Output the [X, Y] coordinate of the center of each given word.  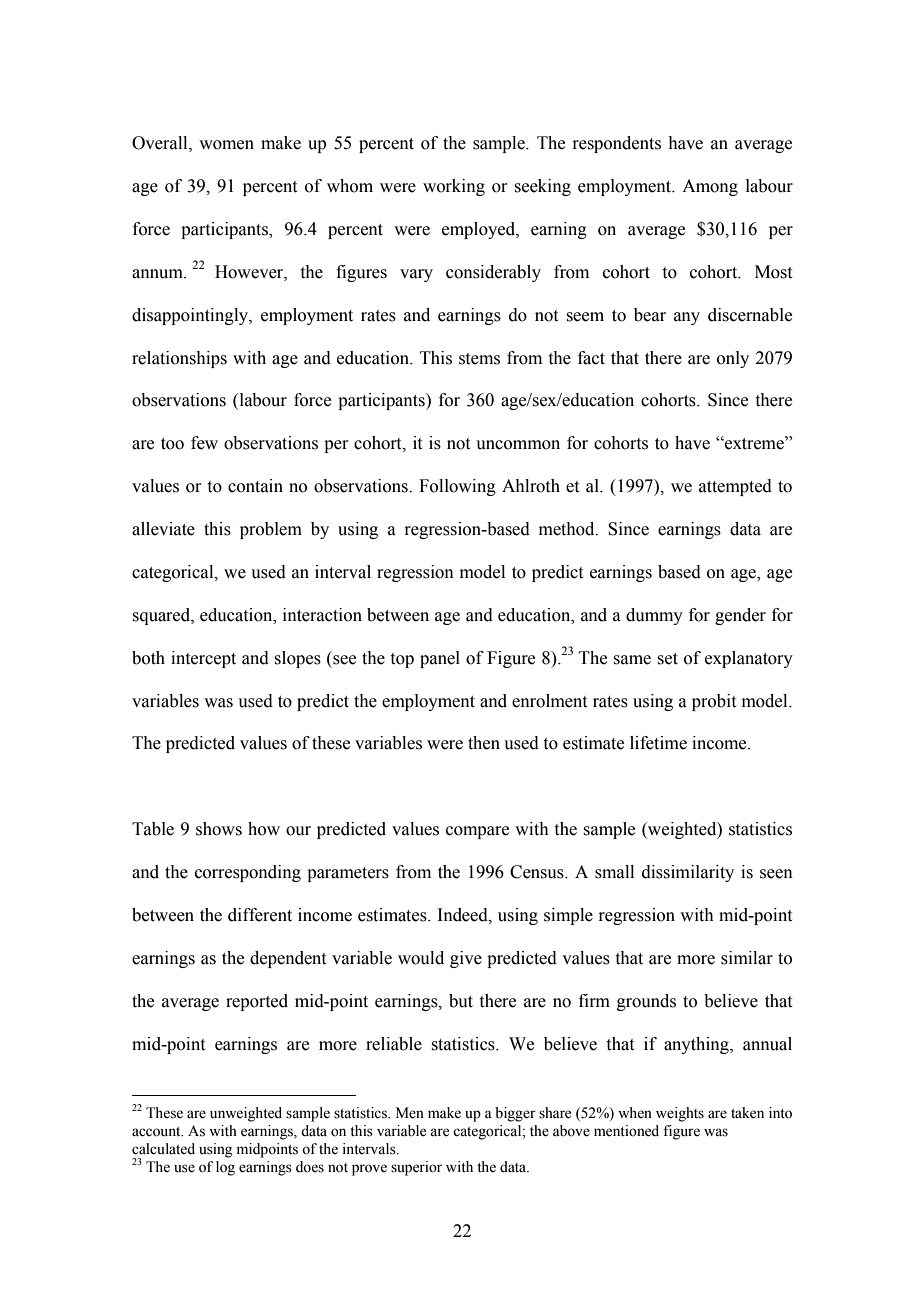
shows [219, 829]
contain [255, 486]
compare [477, 832]
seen [776, 874]
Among [710, 187]
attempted [735, 487]
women [226, 145]
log [225, 1168]
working [454, 187]
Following [457, 487]
